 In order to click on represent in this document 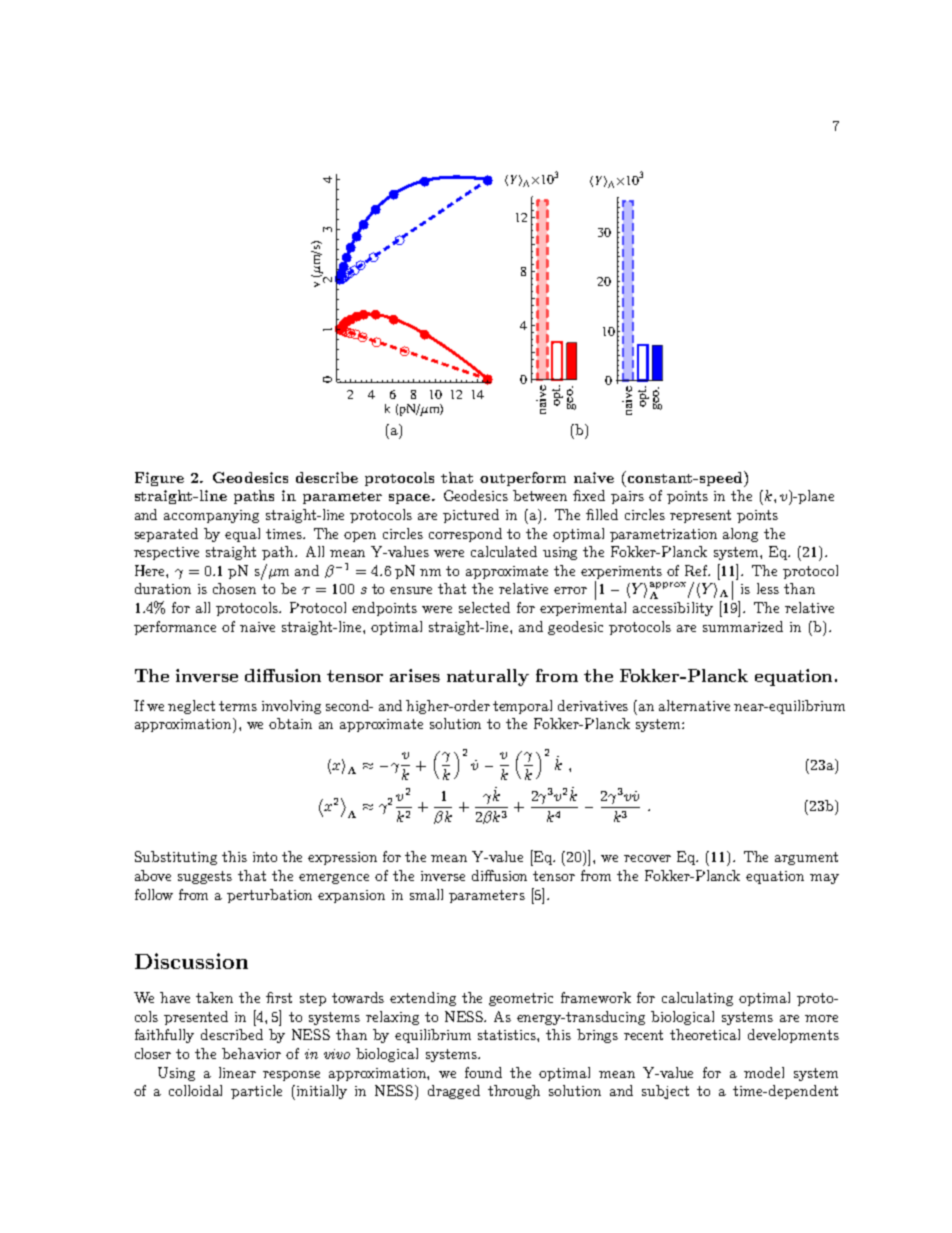, I will do `click(700, 516)`.
